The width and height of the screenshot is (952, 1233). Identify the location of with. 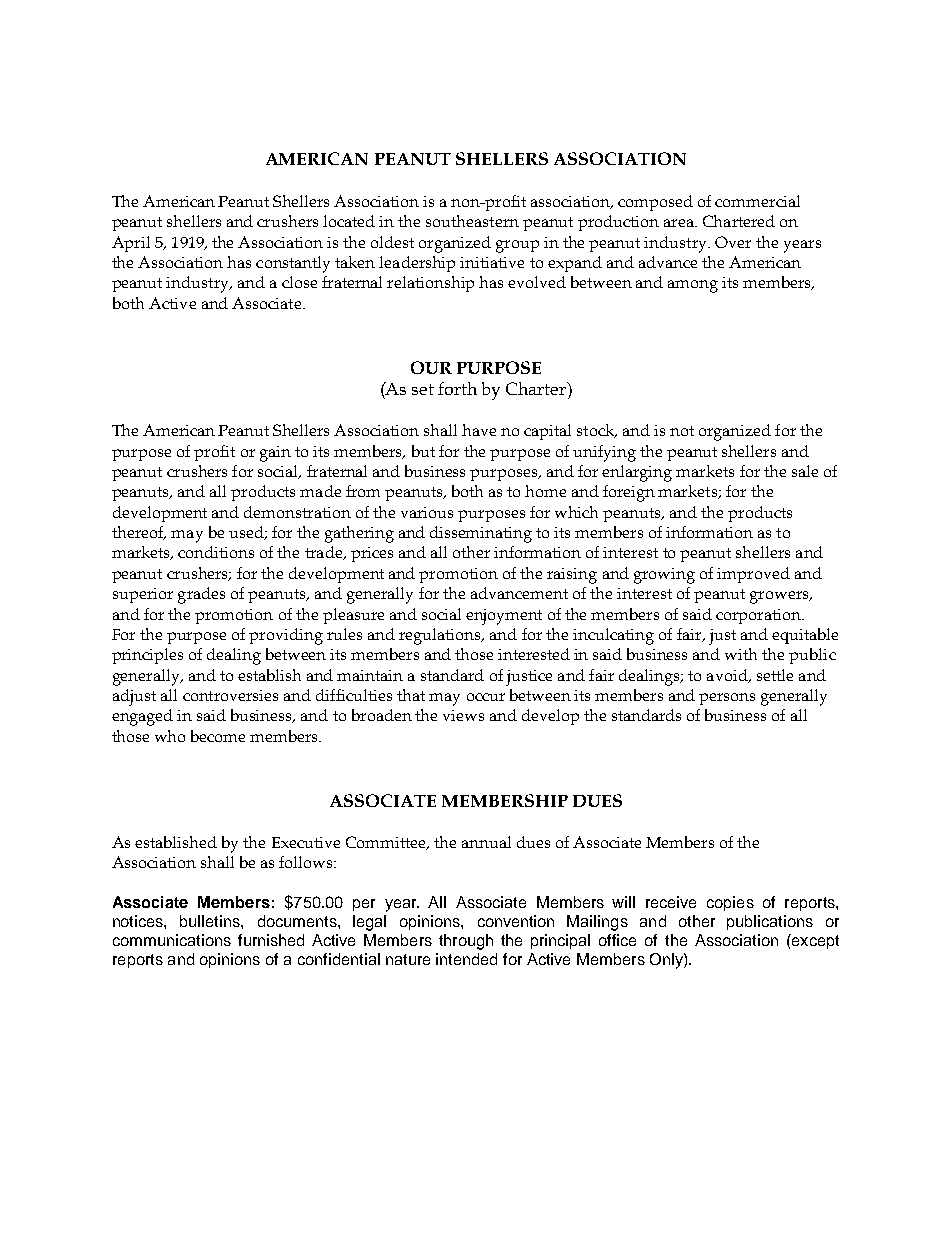
(741, 654).
